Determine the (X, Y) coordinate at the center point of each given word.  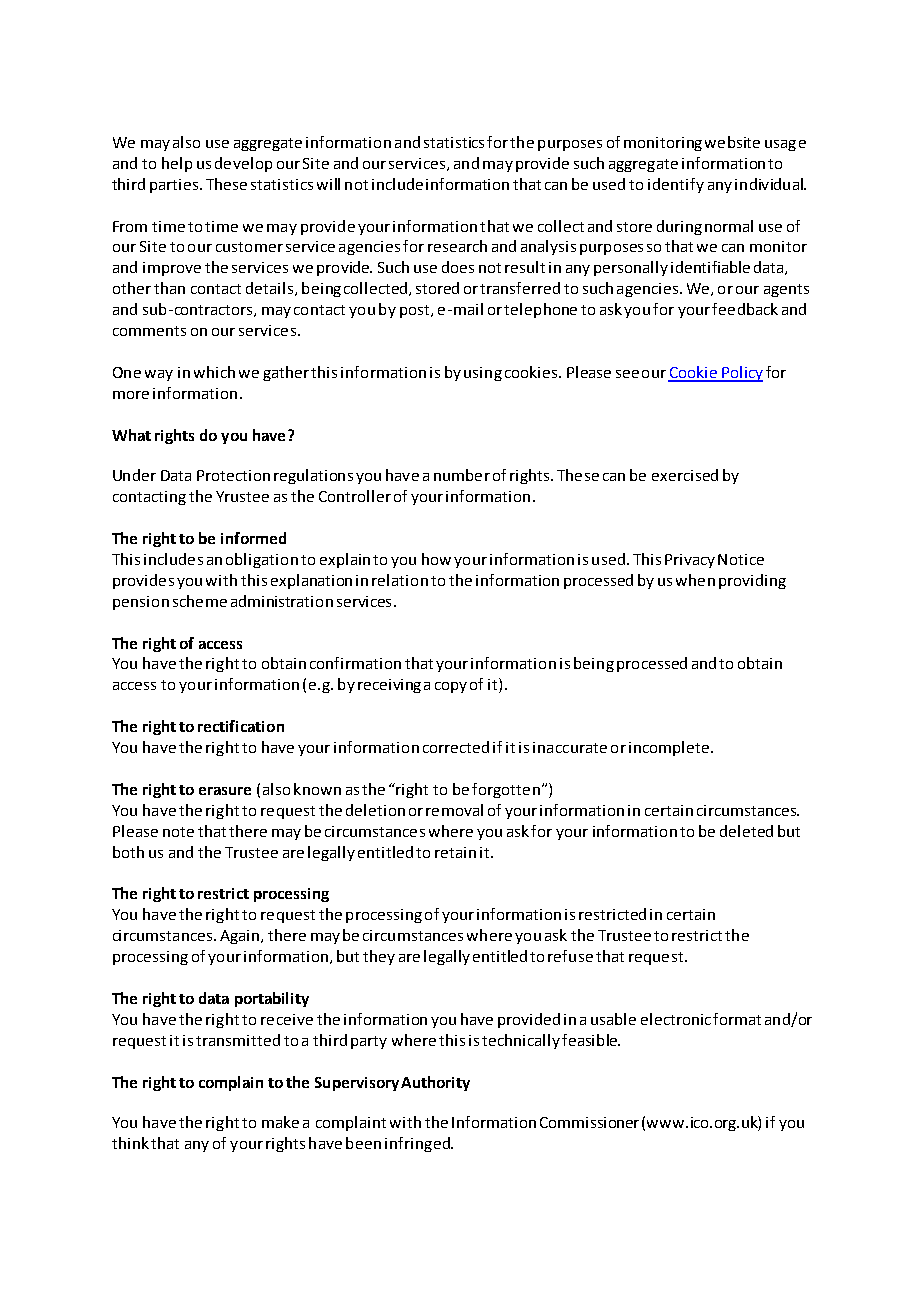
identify (676, 185)
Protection (233, 475)
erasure (225, 791)
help (177, 164)
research (457, 246)
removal (454, 810)
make (280, 1122)
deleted (746, 831)
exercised (685, 475)
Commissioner (589, 1122)
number (462, 475)
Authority (435, 1083)
